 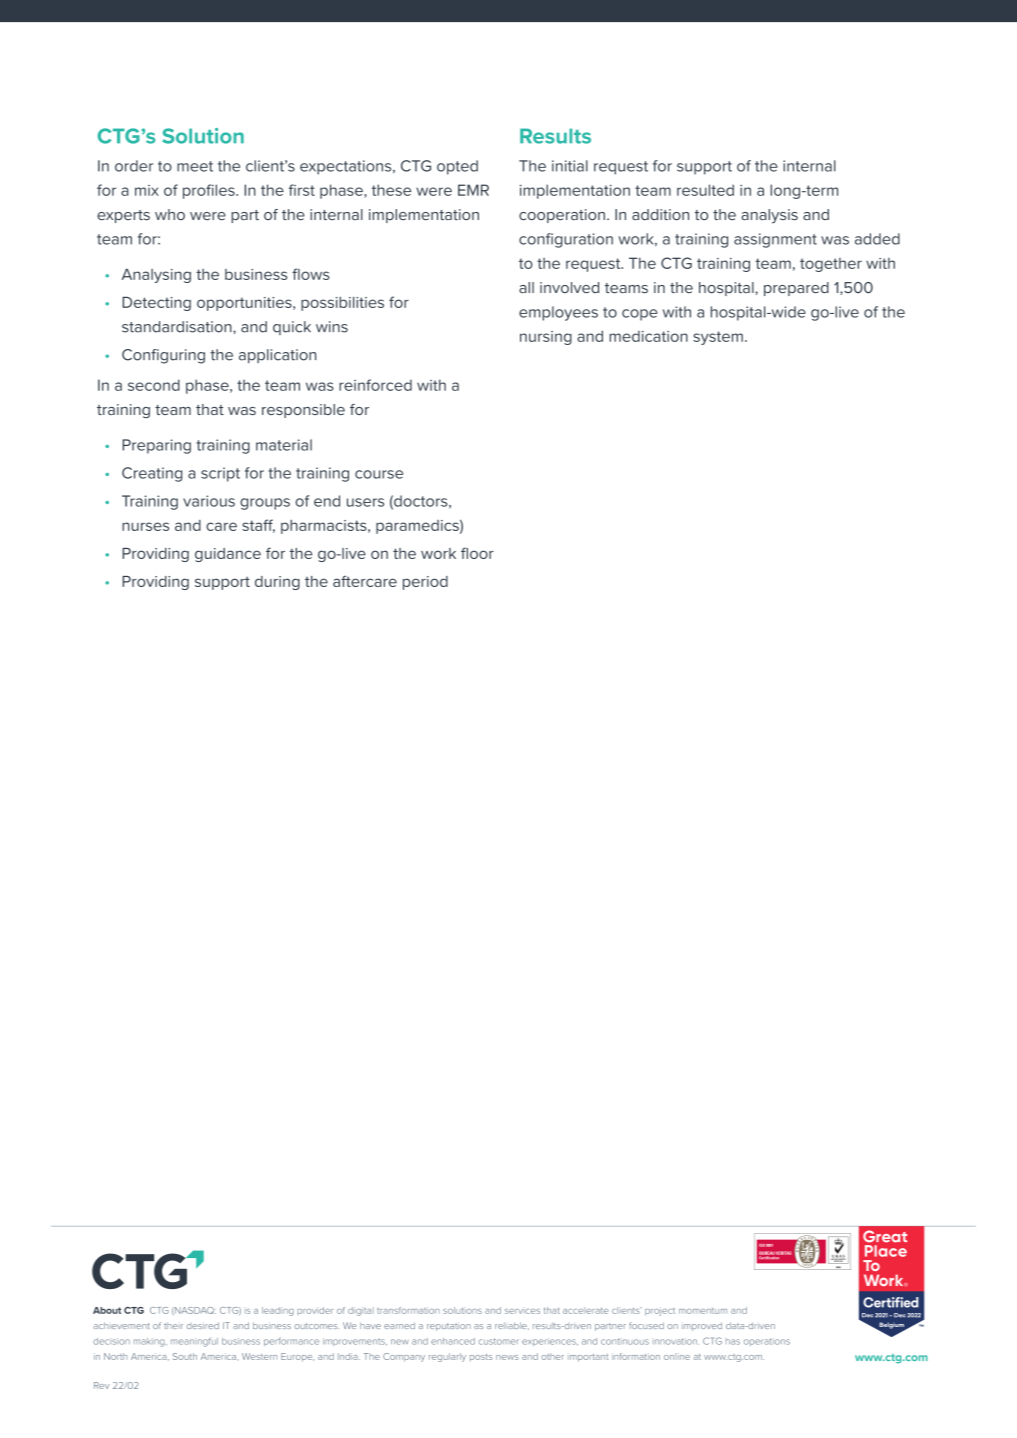 I want to click on meaningful, so click(x=194, y=1342).
